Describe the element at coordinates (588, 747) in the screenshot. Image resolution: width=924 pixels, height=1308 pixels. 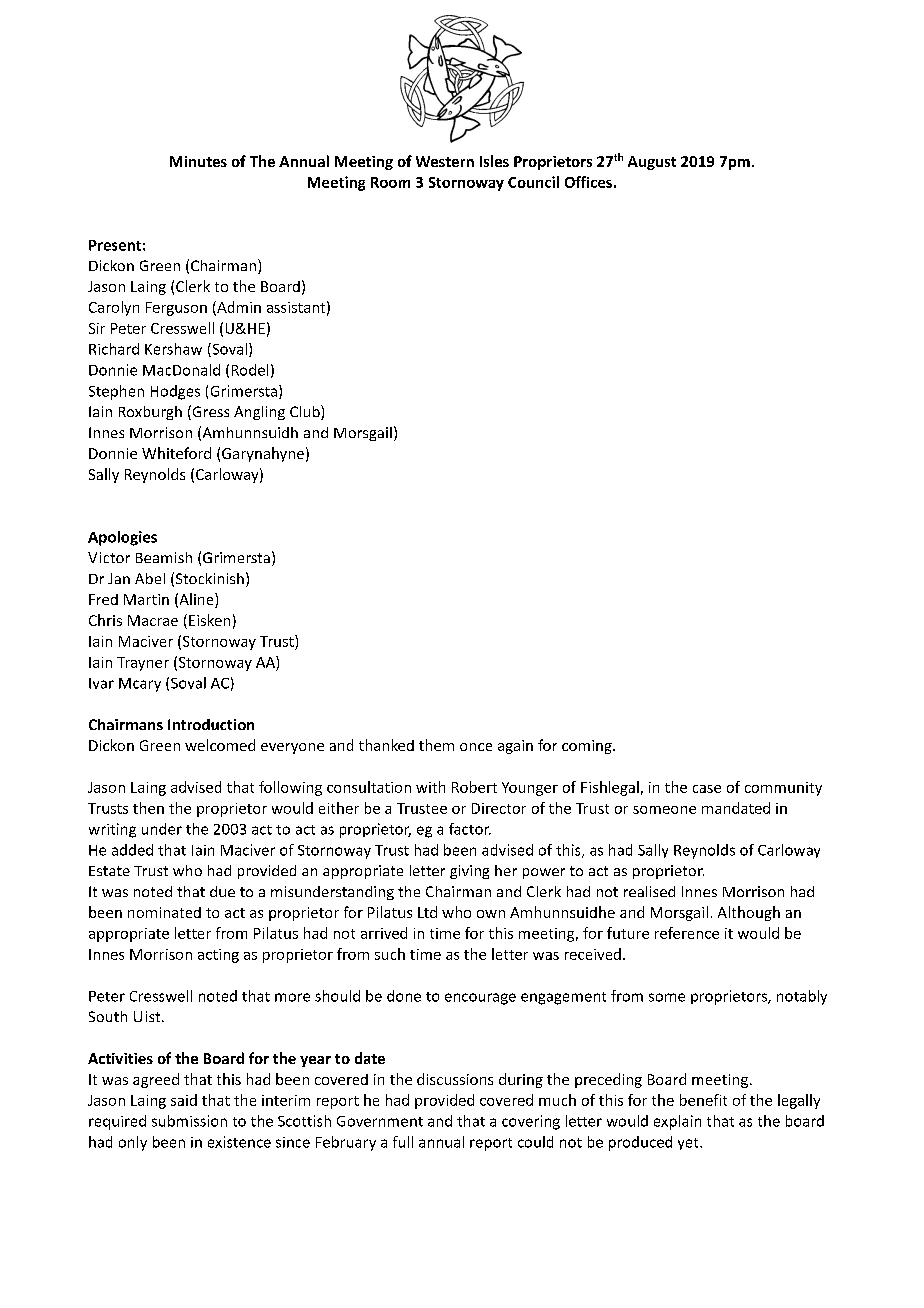
I see `coming` at that location.
